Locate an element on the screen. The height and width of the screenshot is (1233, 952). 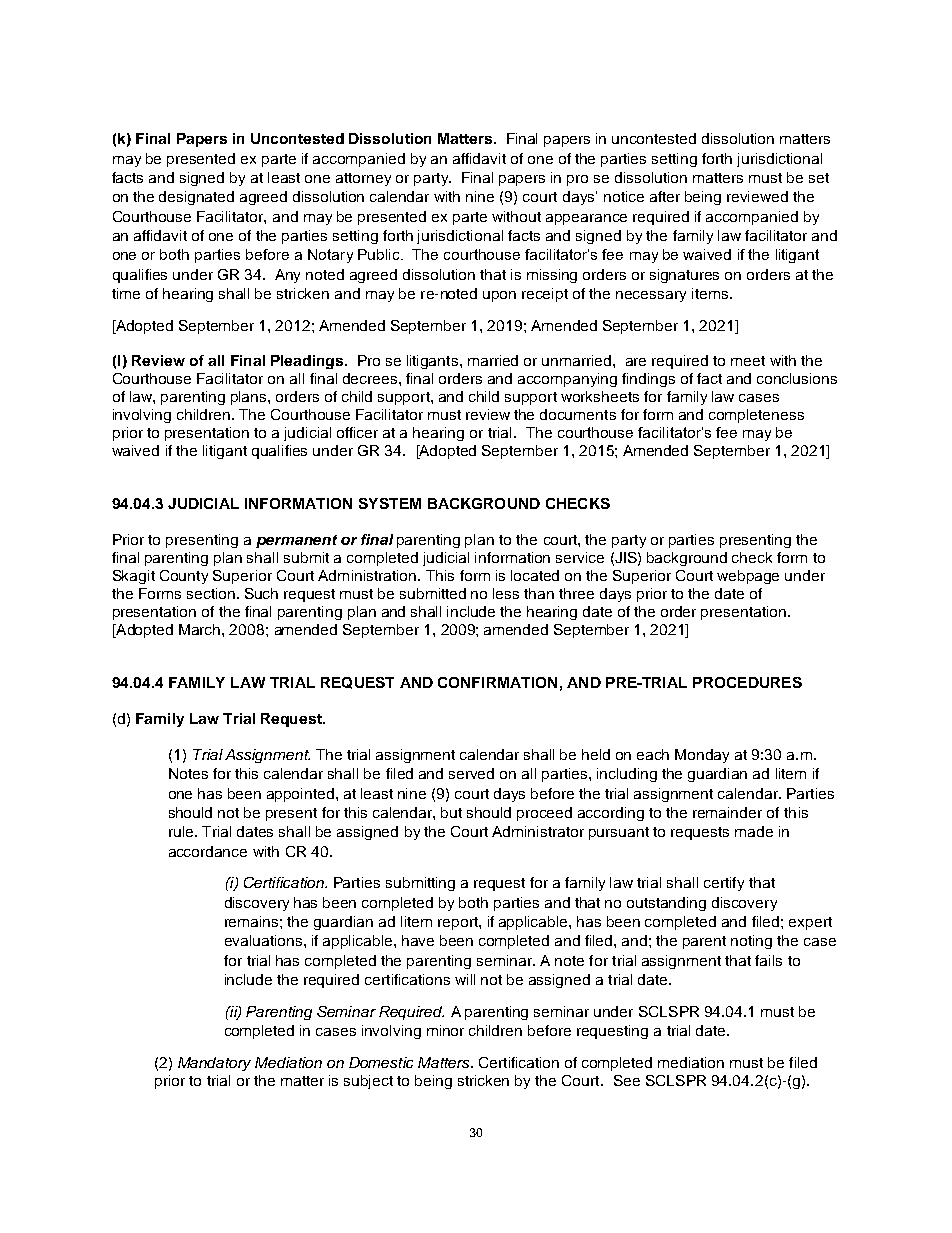
minor is located at coordinates (445, 1030).
